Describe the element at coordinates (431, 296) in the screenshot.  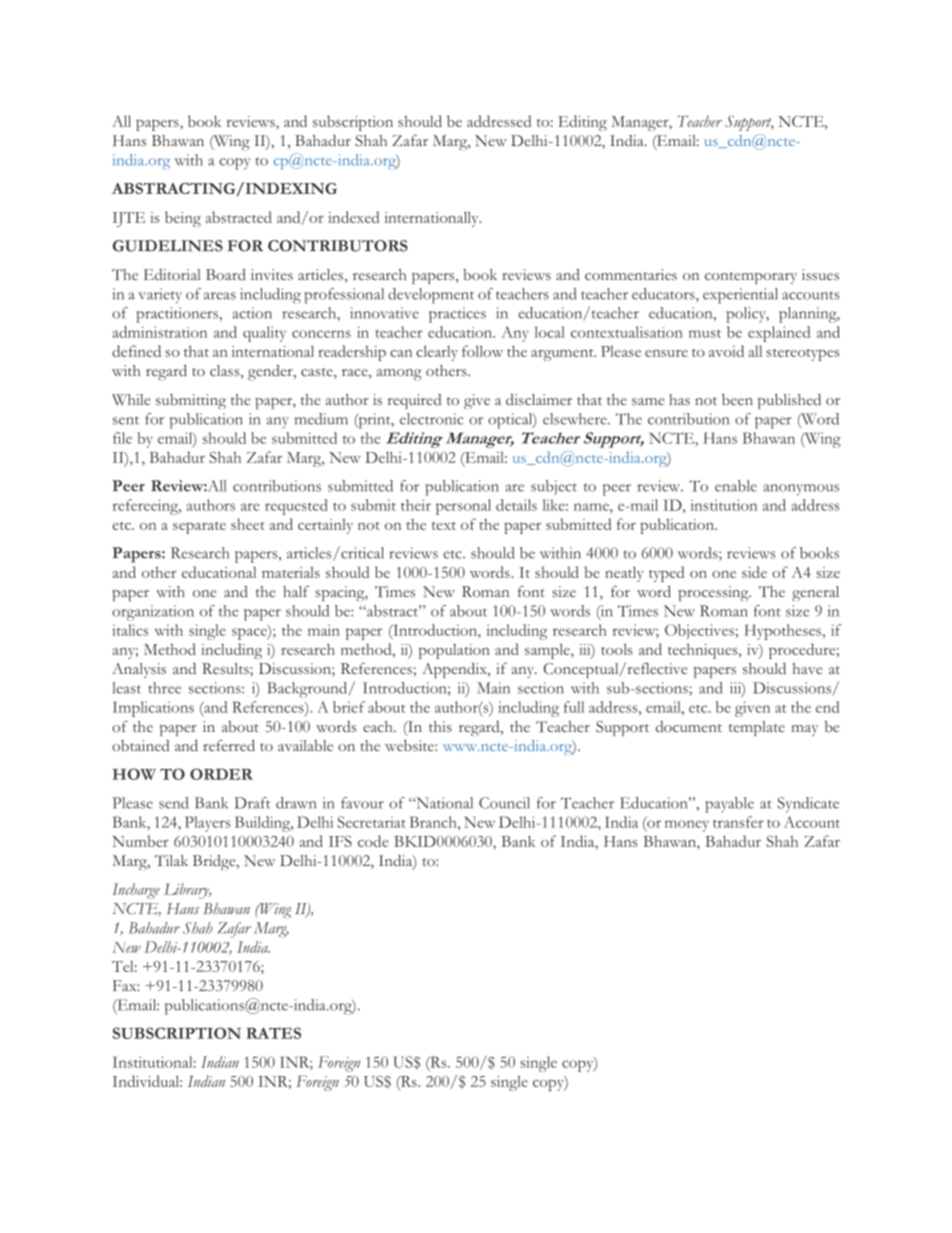
I see `development` at that location.
